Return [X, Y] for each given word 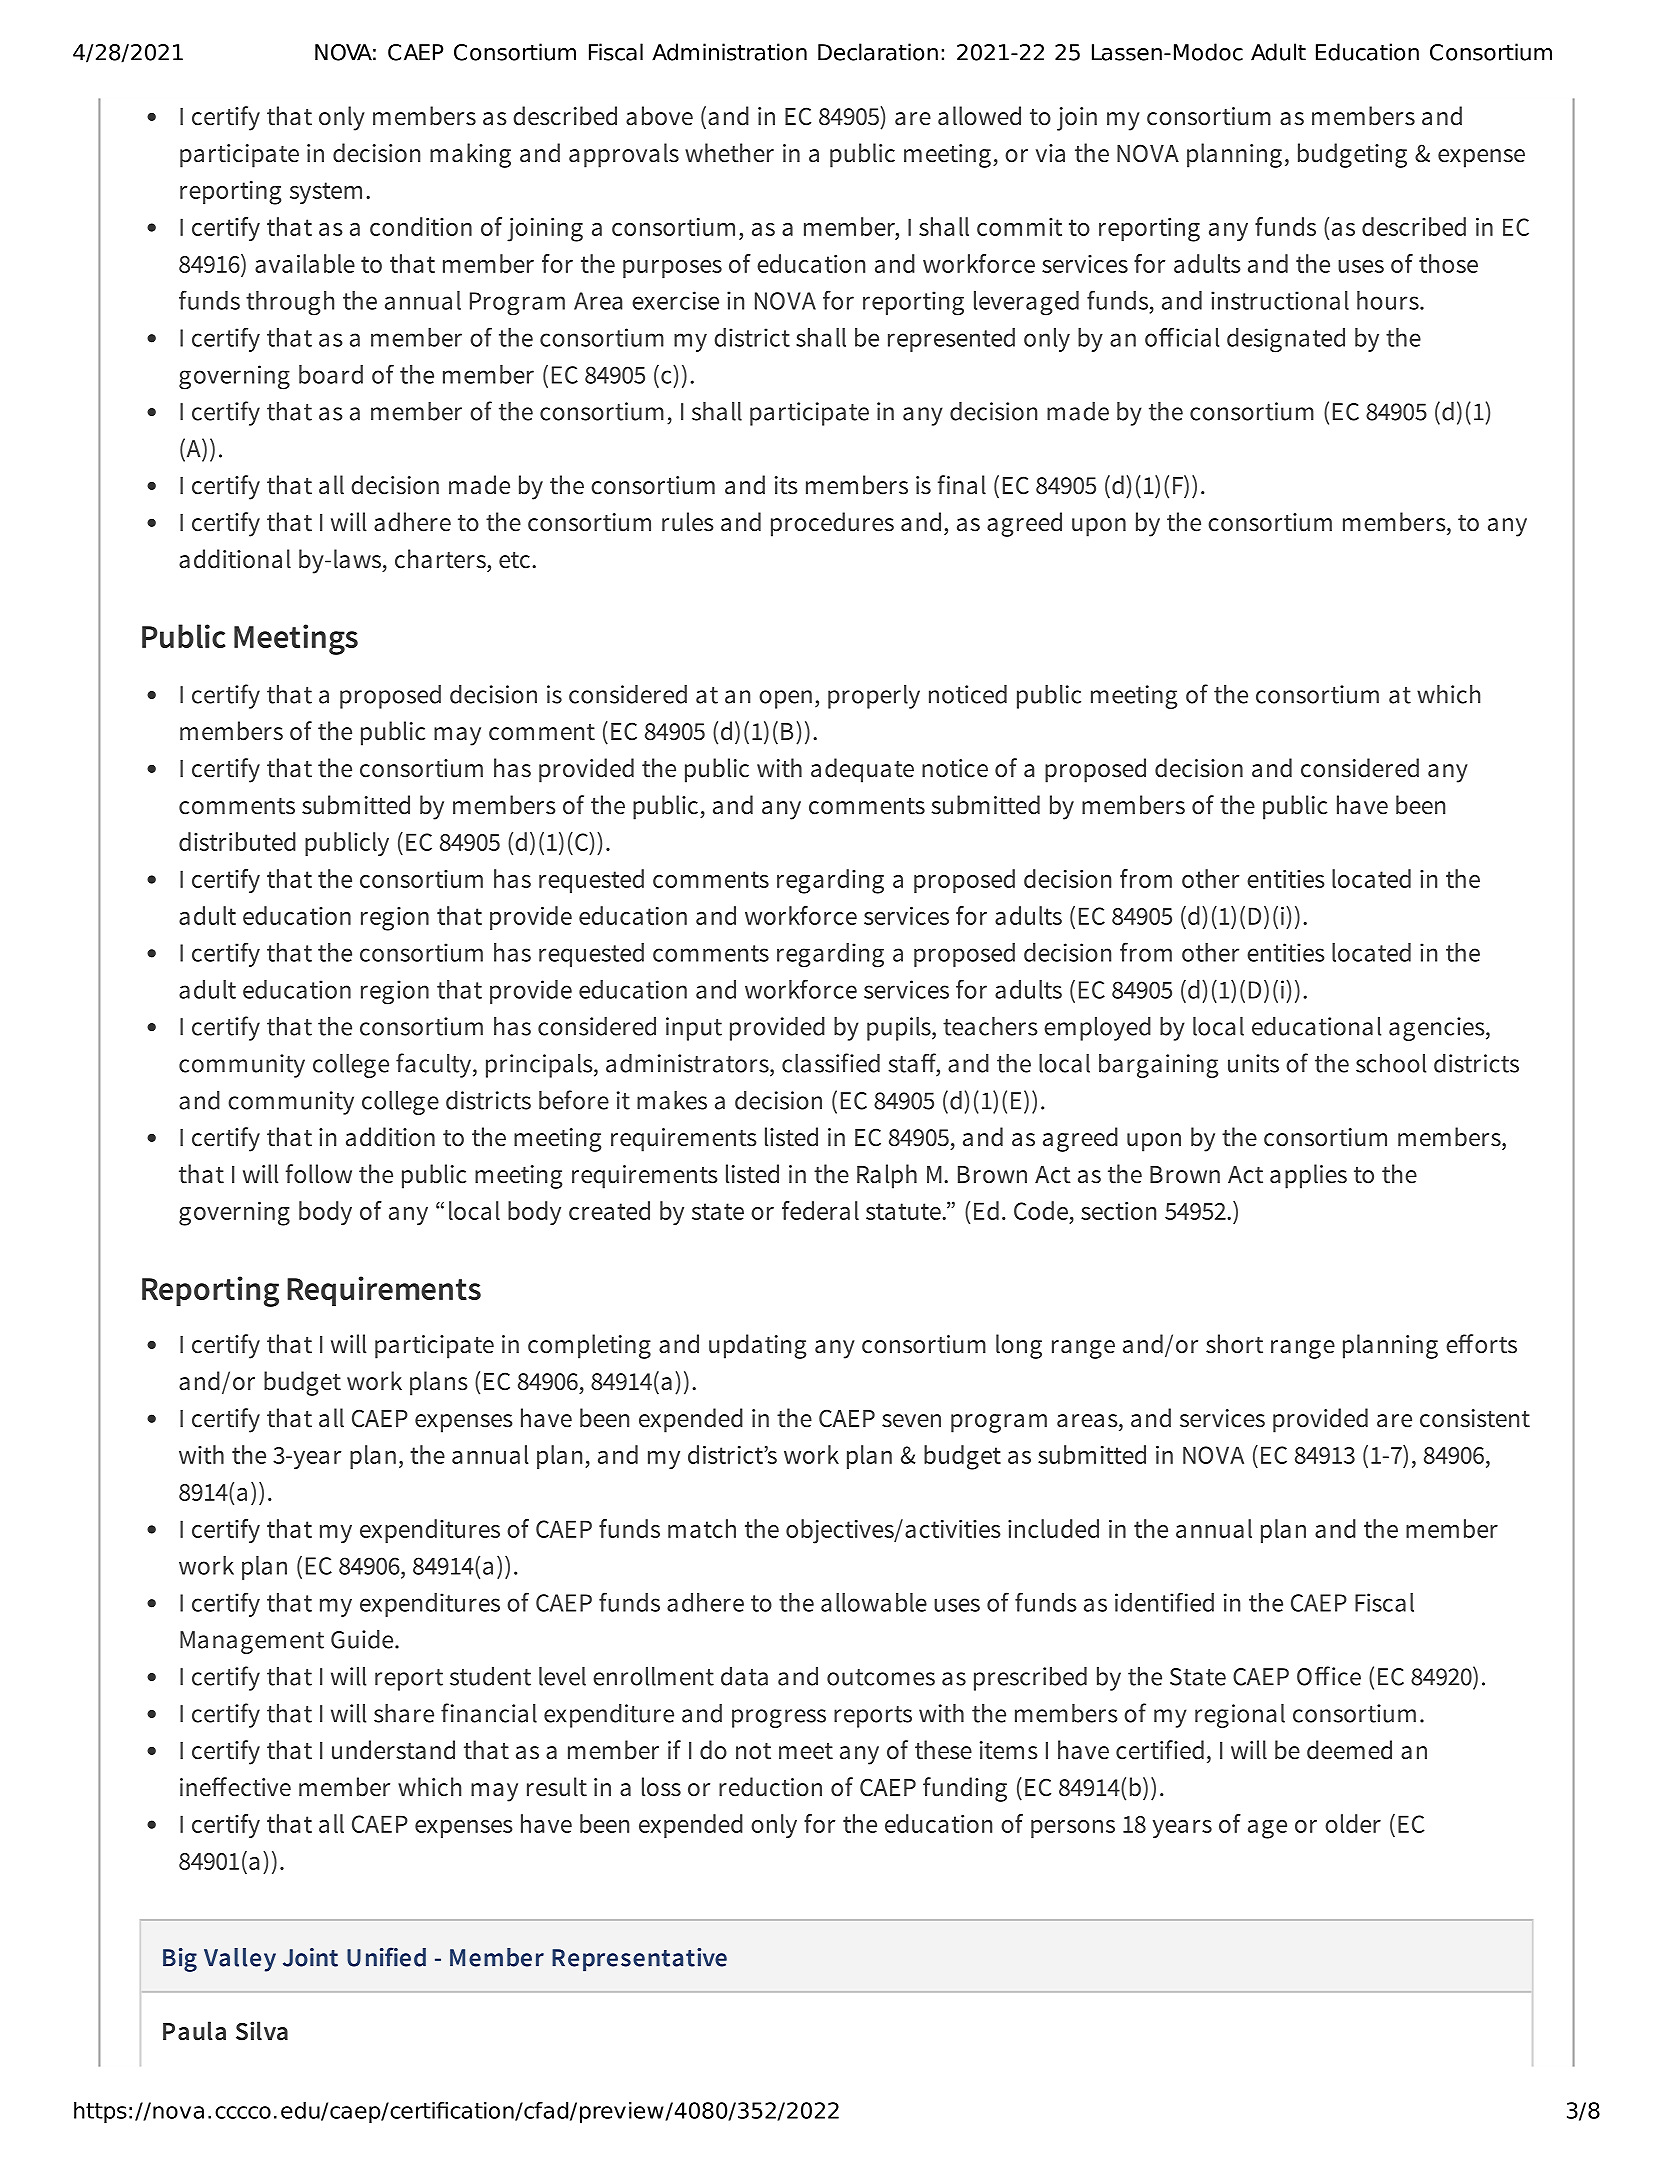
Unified [386, 1957]
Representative [639, 1960]
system [326, 193]
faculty [435, 1065]
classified [831, 1063]
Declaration [878, 52]
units [1253, 1063]
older [1353, 1823]
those [1448, 263]
